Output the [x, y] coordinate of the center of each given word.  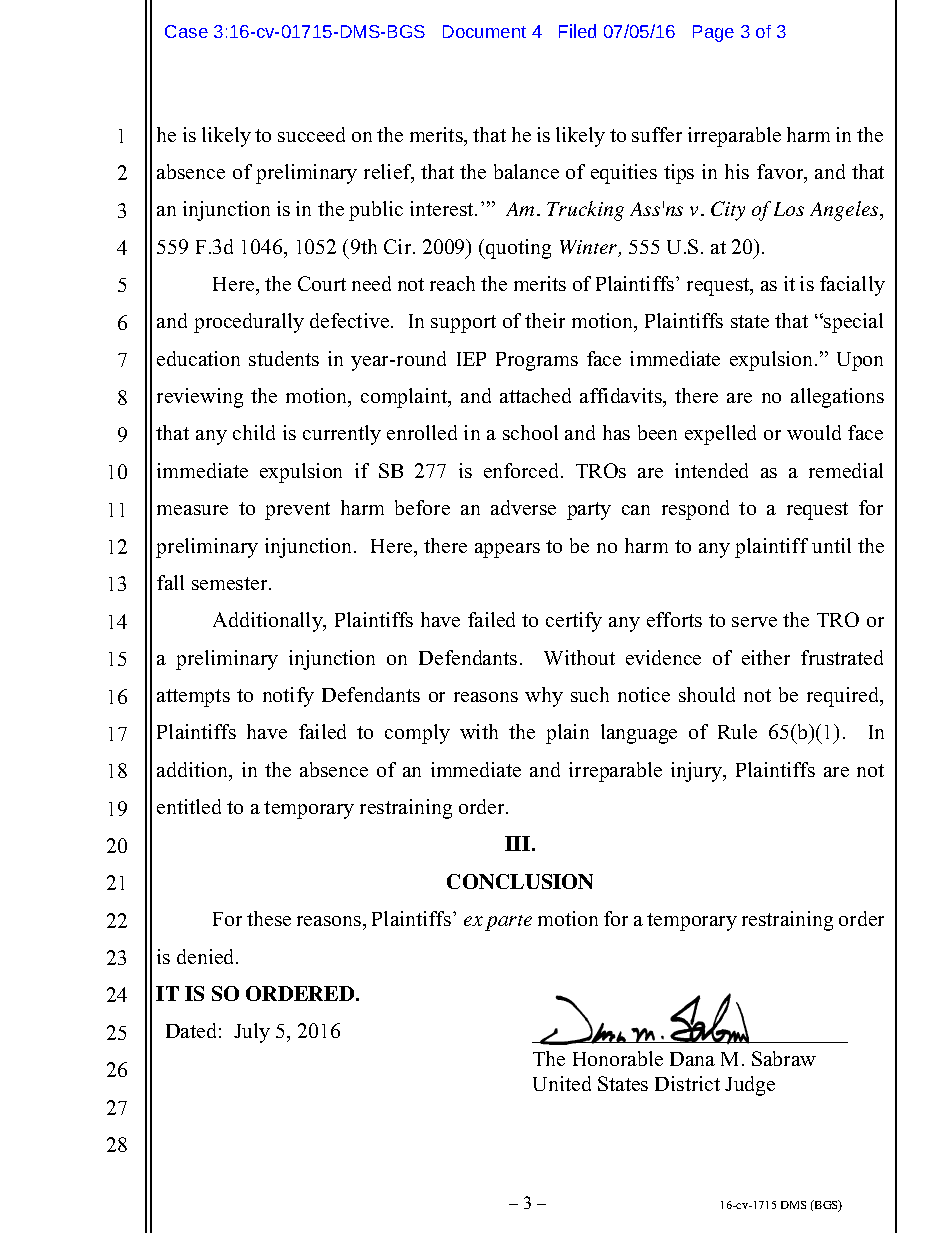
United [562, 1083]
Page [713, 33]
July [252, 1033]
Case [186, 31]
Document [484, 31]
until [831, 545]
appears [507, 550]
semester [231, 583]
